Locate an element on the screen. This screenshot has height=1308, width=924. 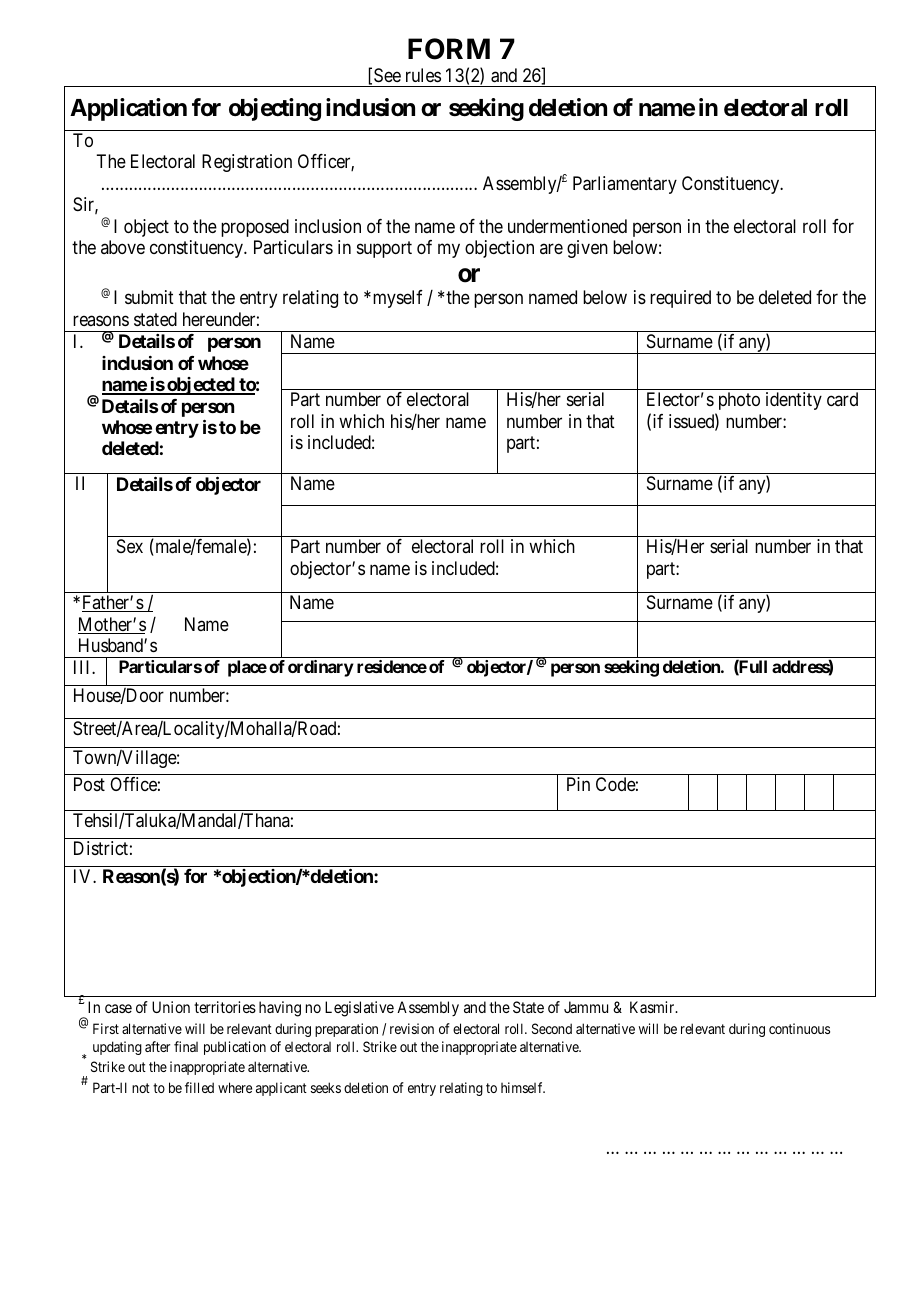
required is located at coordinates (680, 299).
